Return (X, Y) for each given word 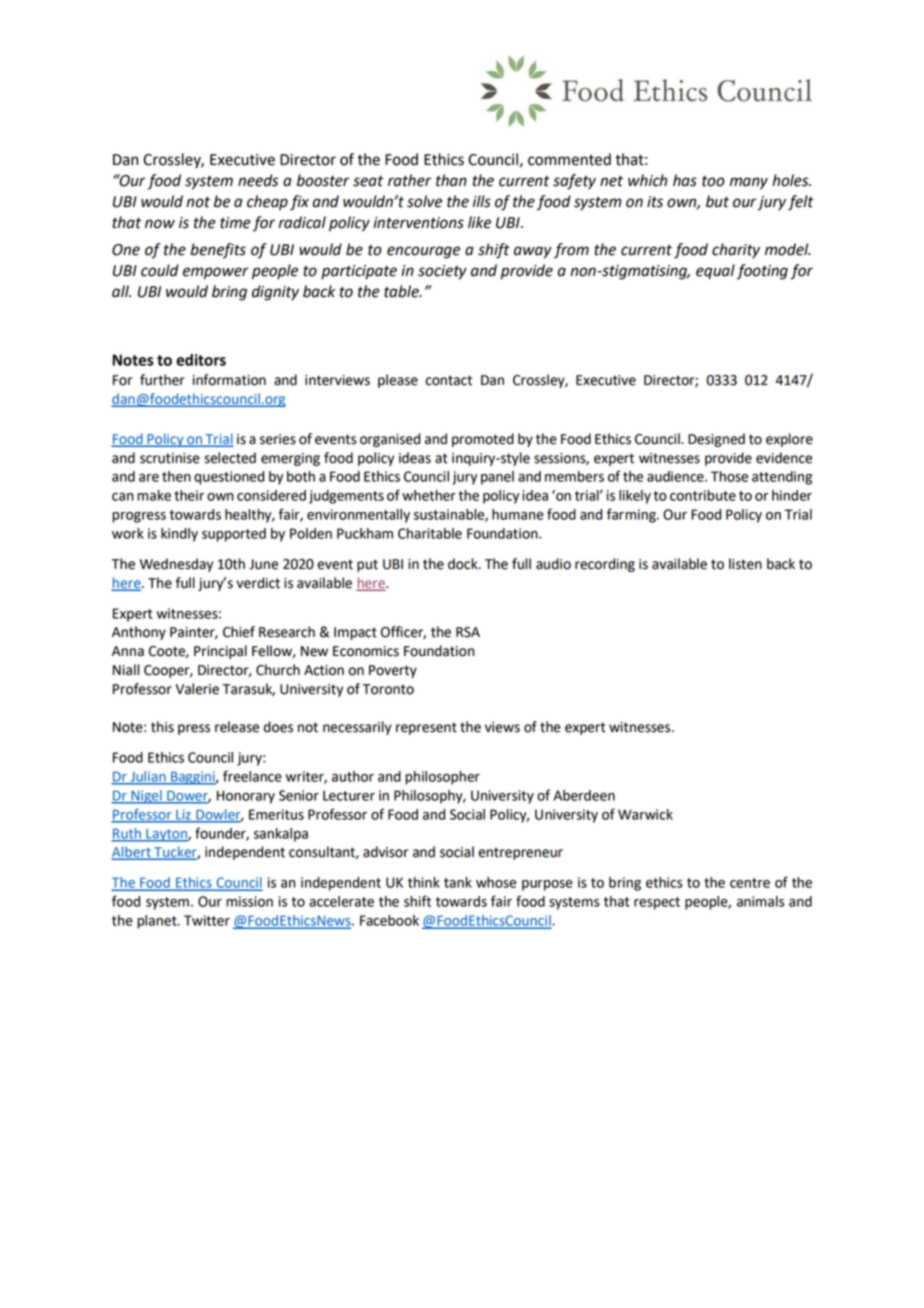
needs (258, 180)
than (451, 180)
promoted (483, 440)
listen (745, 564)
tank (458, 882)
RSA (468, 632)
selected (230, 458)
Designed (716, 440)
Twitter (207, 920)
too (713, 181)
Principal (220, 652)
